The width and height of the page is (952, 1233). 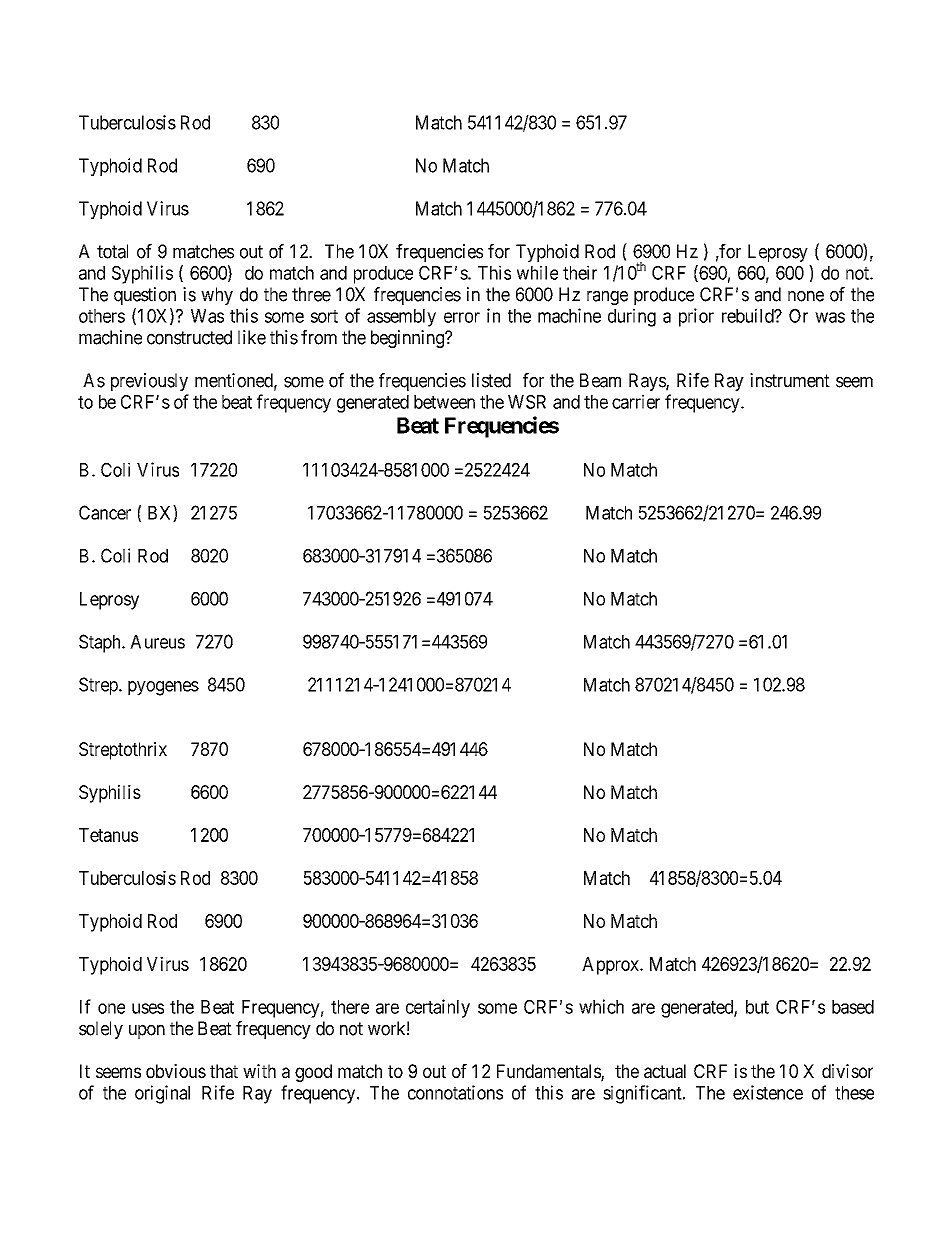 What do you see at coordinates (455, 1092) in the page?
I see `connotations` at bounding box center [455, 1092].
